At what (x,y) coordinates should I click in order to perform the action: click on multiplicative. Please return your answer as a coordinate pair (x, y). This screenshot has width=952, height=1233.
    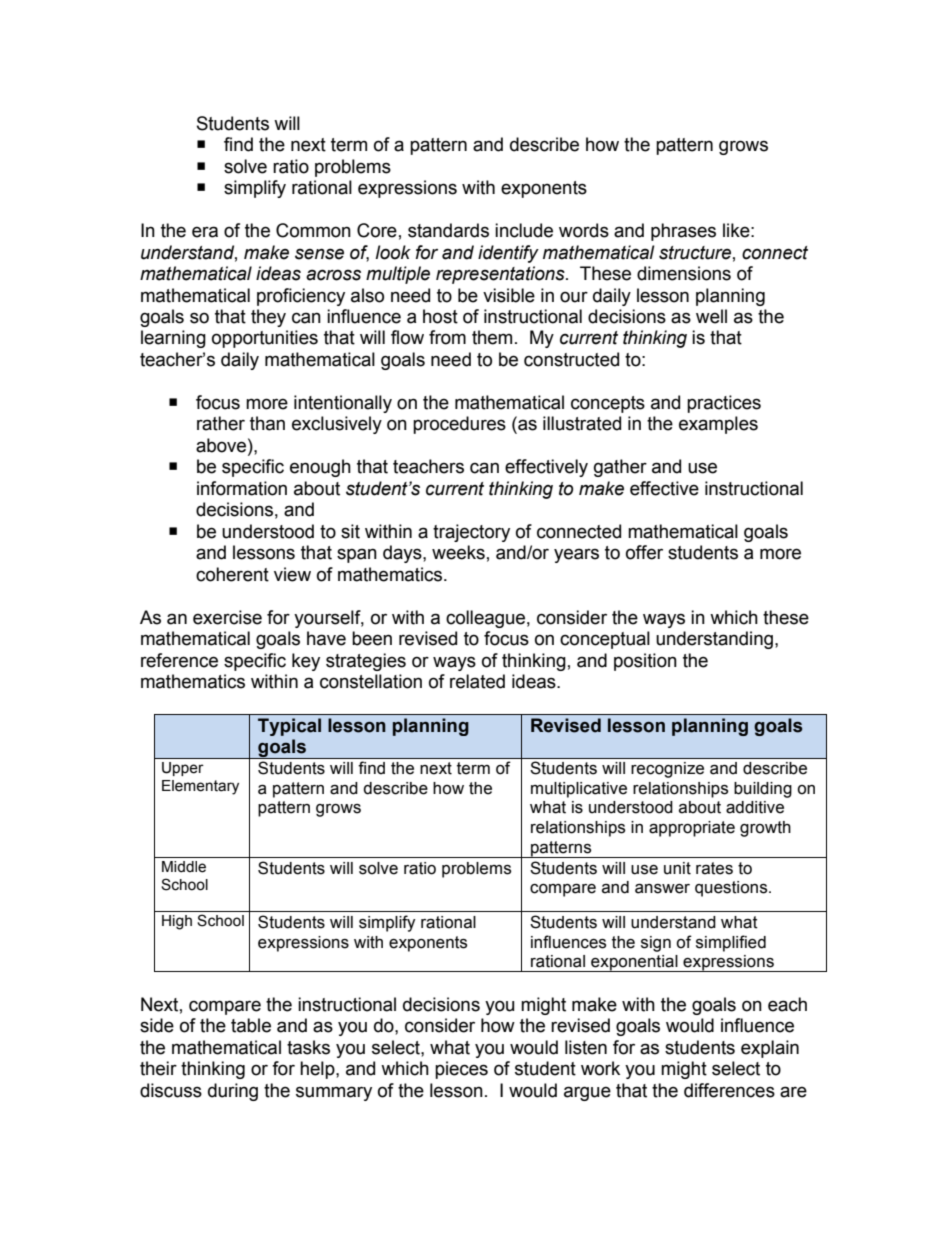
    Looking at the image, I should click on (579, 790).
